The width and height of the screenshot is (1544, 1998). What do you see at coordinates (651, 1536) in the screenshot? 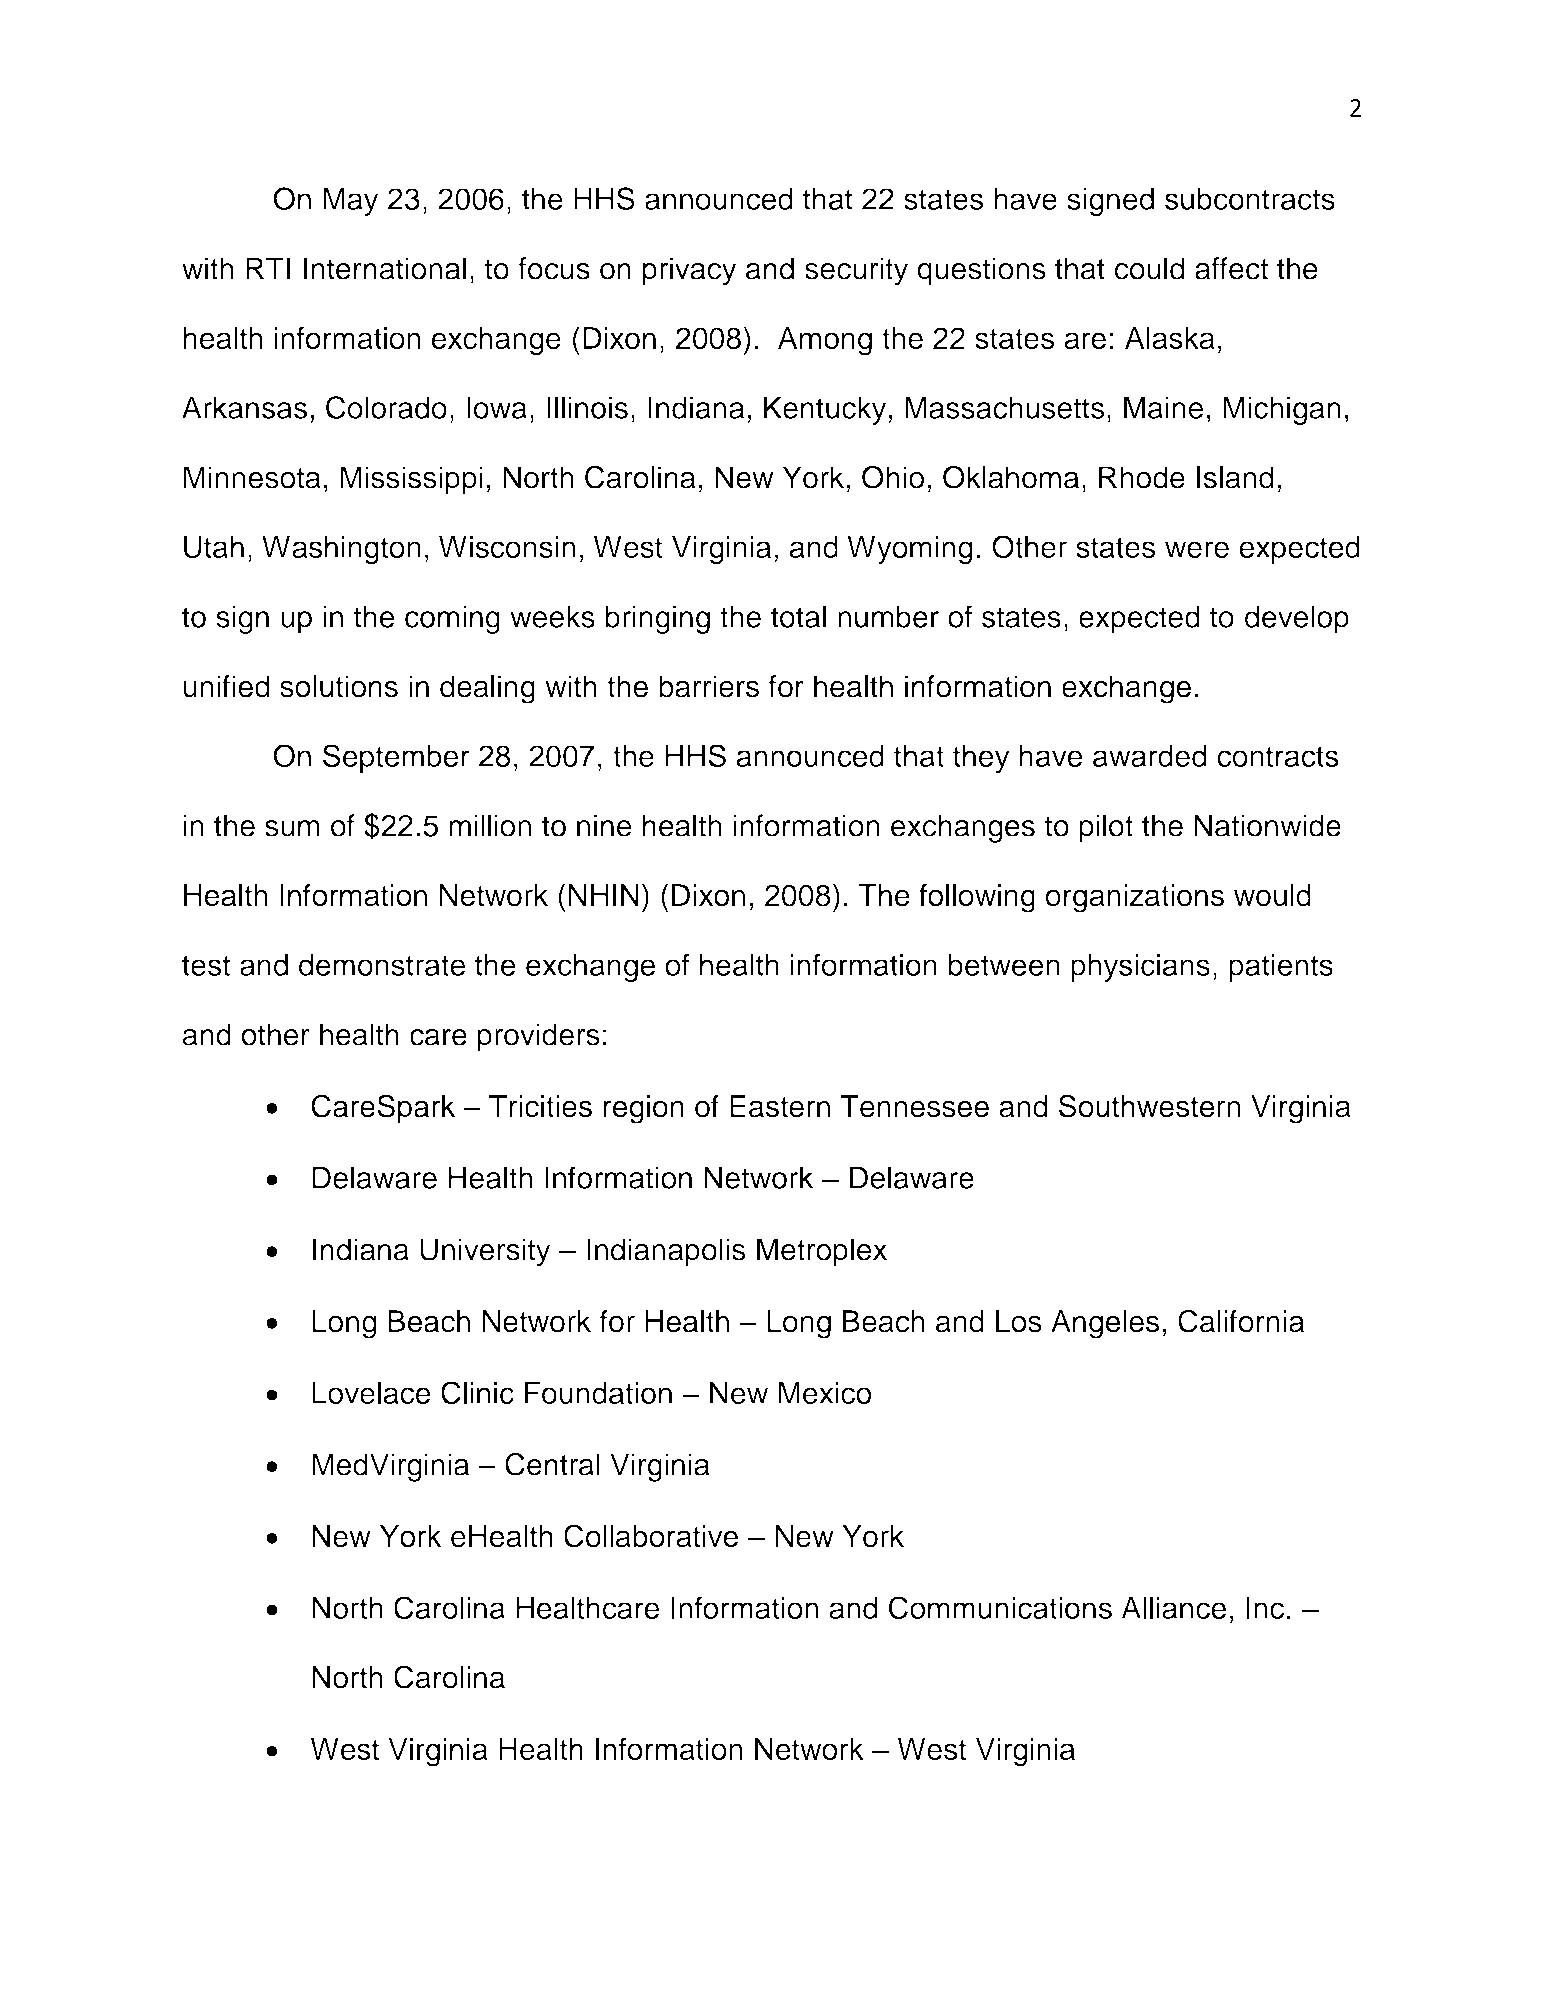
I see `Collaborative` at bounding box center [651, 1536].
